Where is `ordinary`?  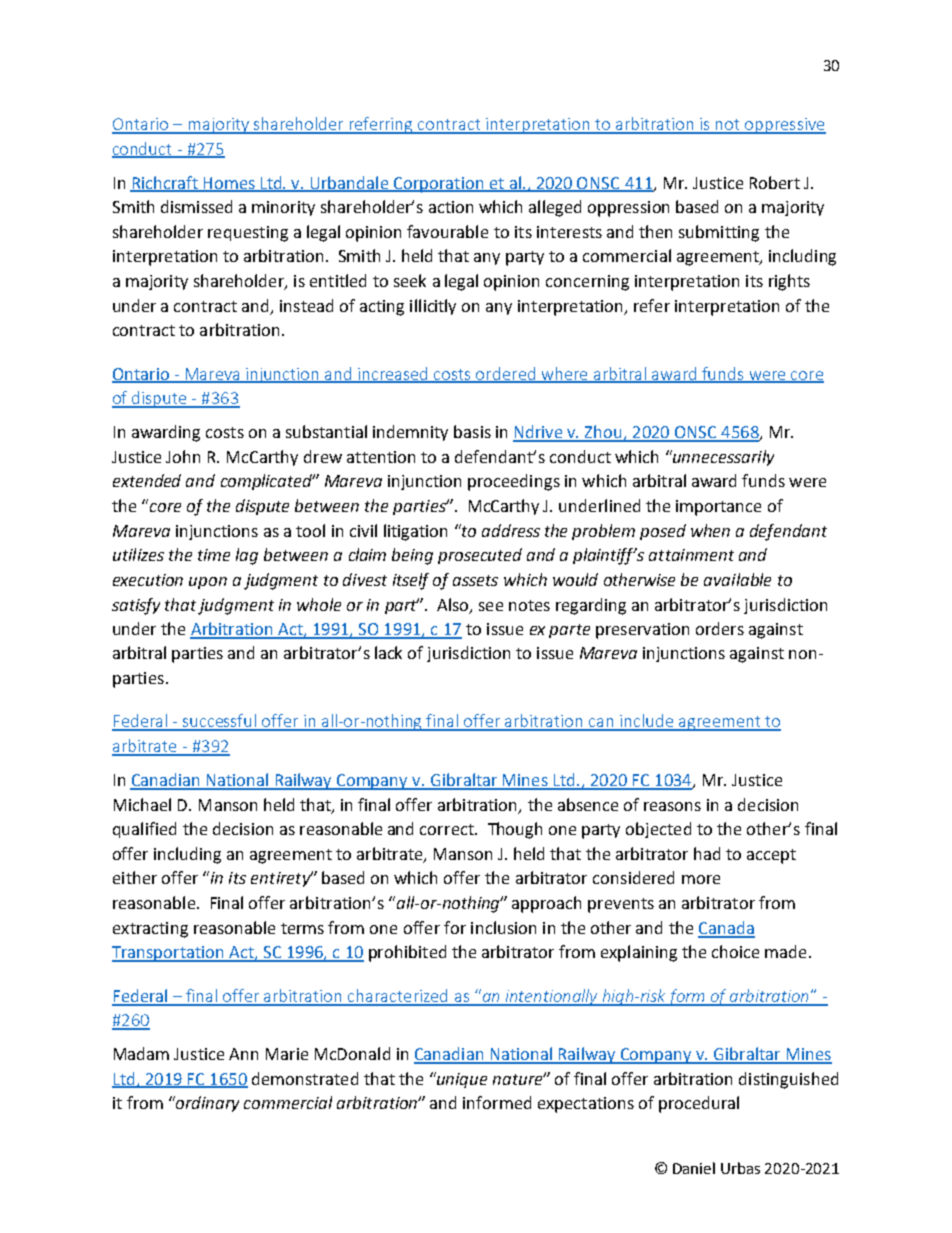
ordinary is located at coordinates (206, 1104).
